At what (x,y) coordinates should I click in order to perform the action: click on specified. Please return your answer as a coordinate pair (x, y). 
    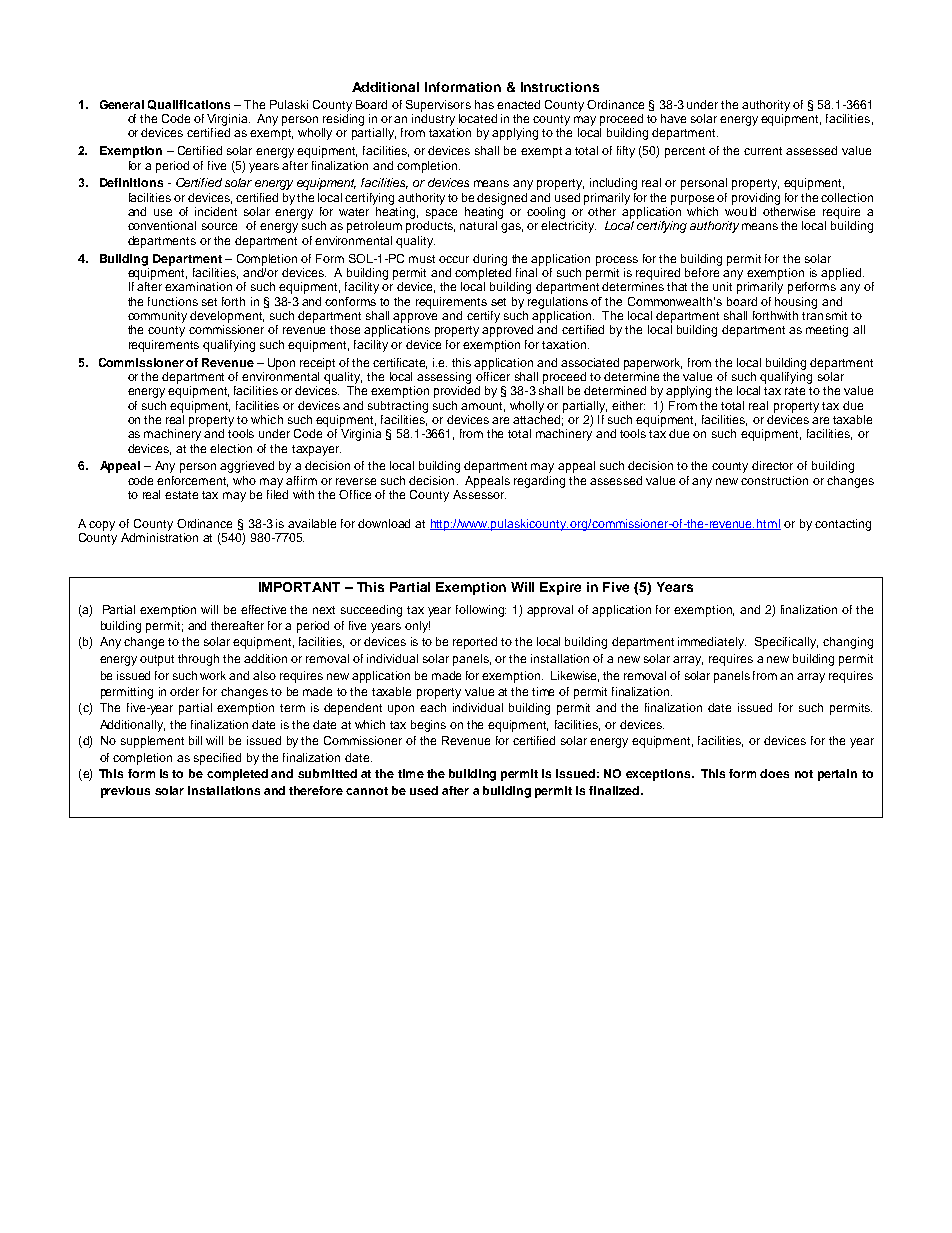
    Looking at the image, I should click on (217, 759).
